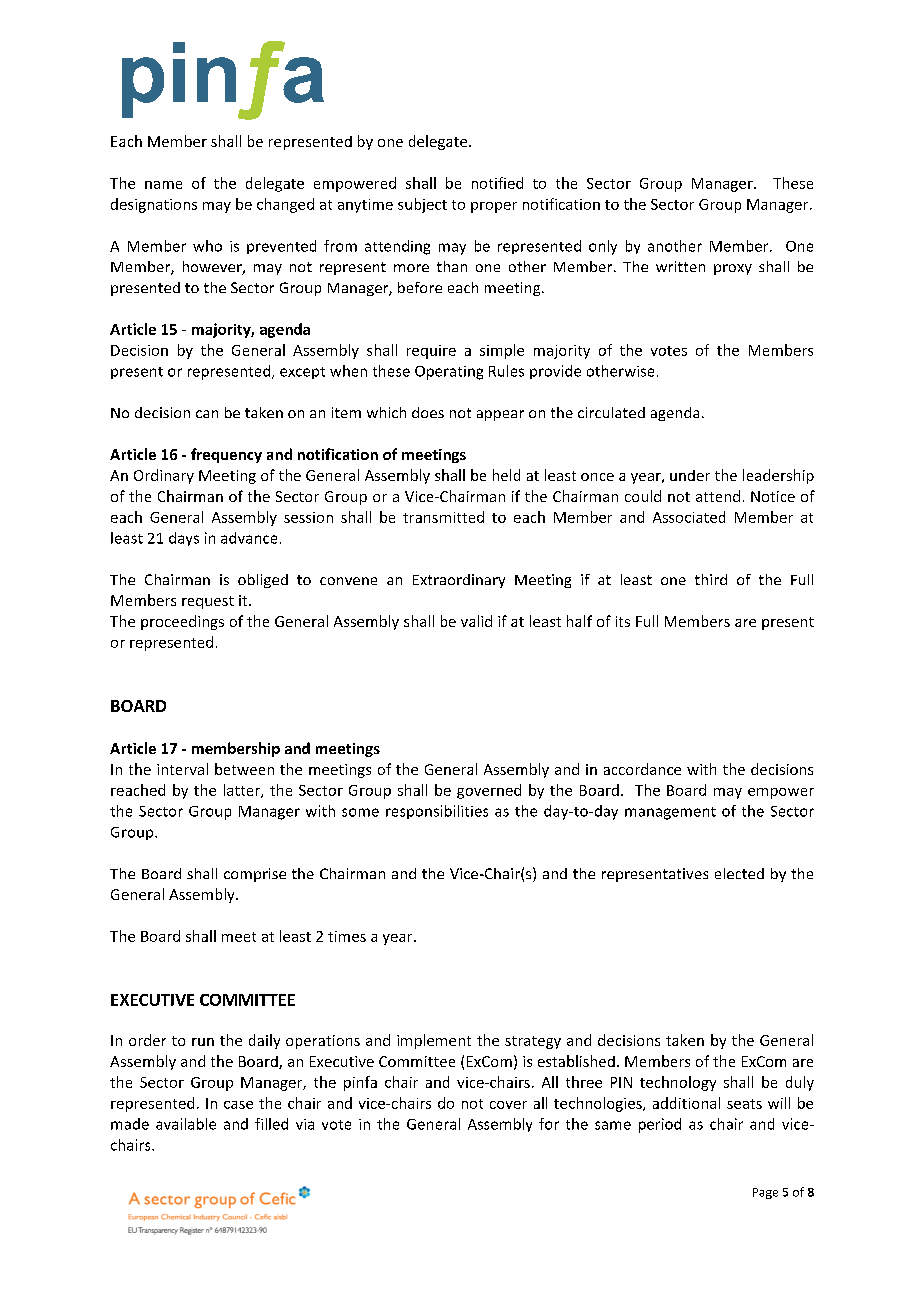 This page has width=924, height=1308. What do you see at coordinates (739, 873) in the page?
I see `elected` at bounding box center [739, 873].
